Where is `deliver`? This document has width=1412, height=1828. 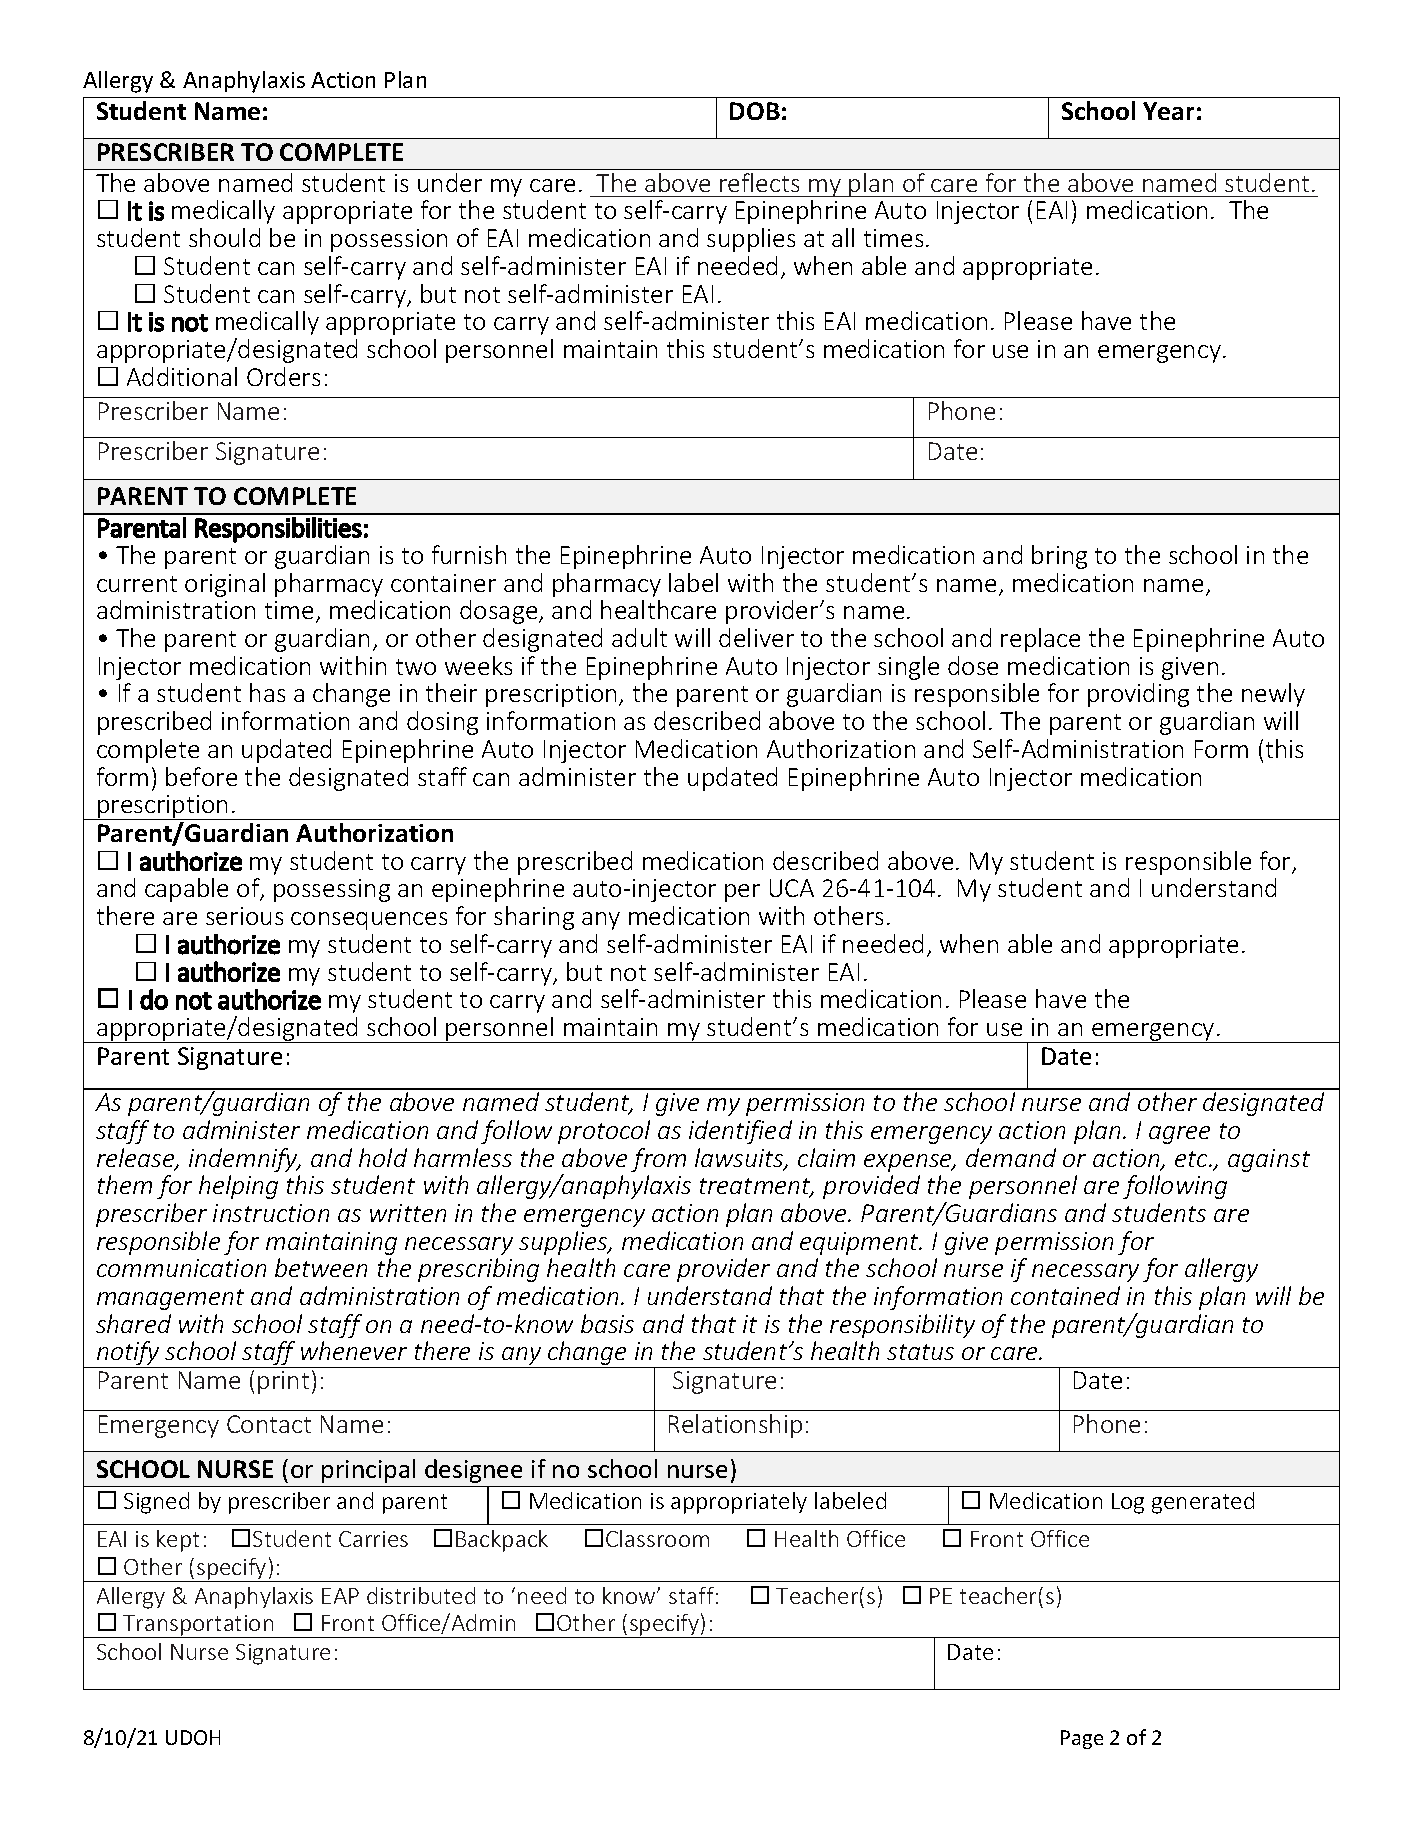 deliver is located at coordinates (756, 637).
